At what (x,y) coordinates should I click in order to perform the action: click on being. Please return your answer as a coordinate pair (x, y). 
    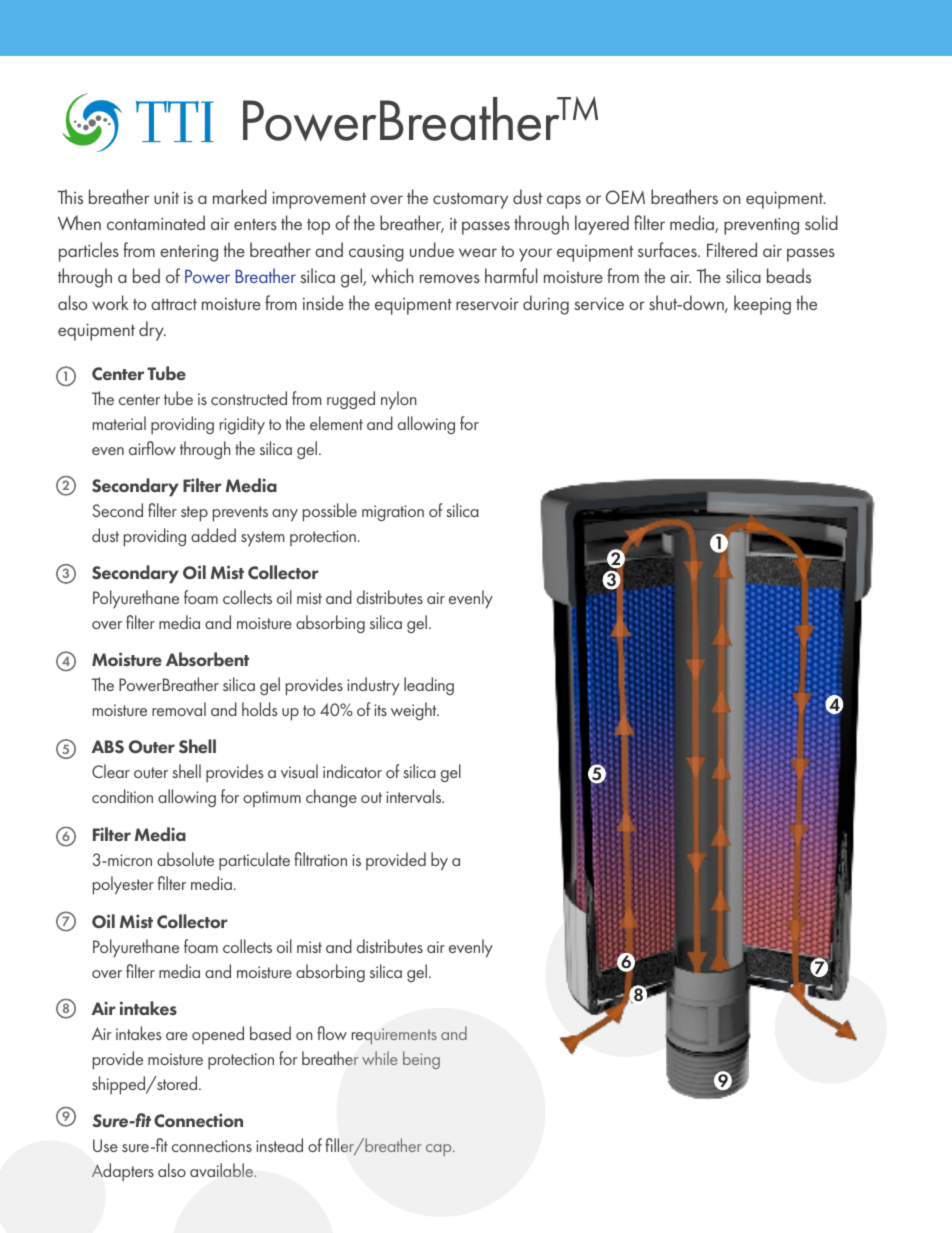
    Looking at the image, I should click on (421, 1060).
